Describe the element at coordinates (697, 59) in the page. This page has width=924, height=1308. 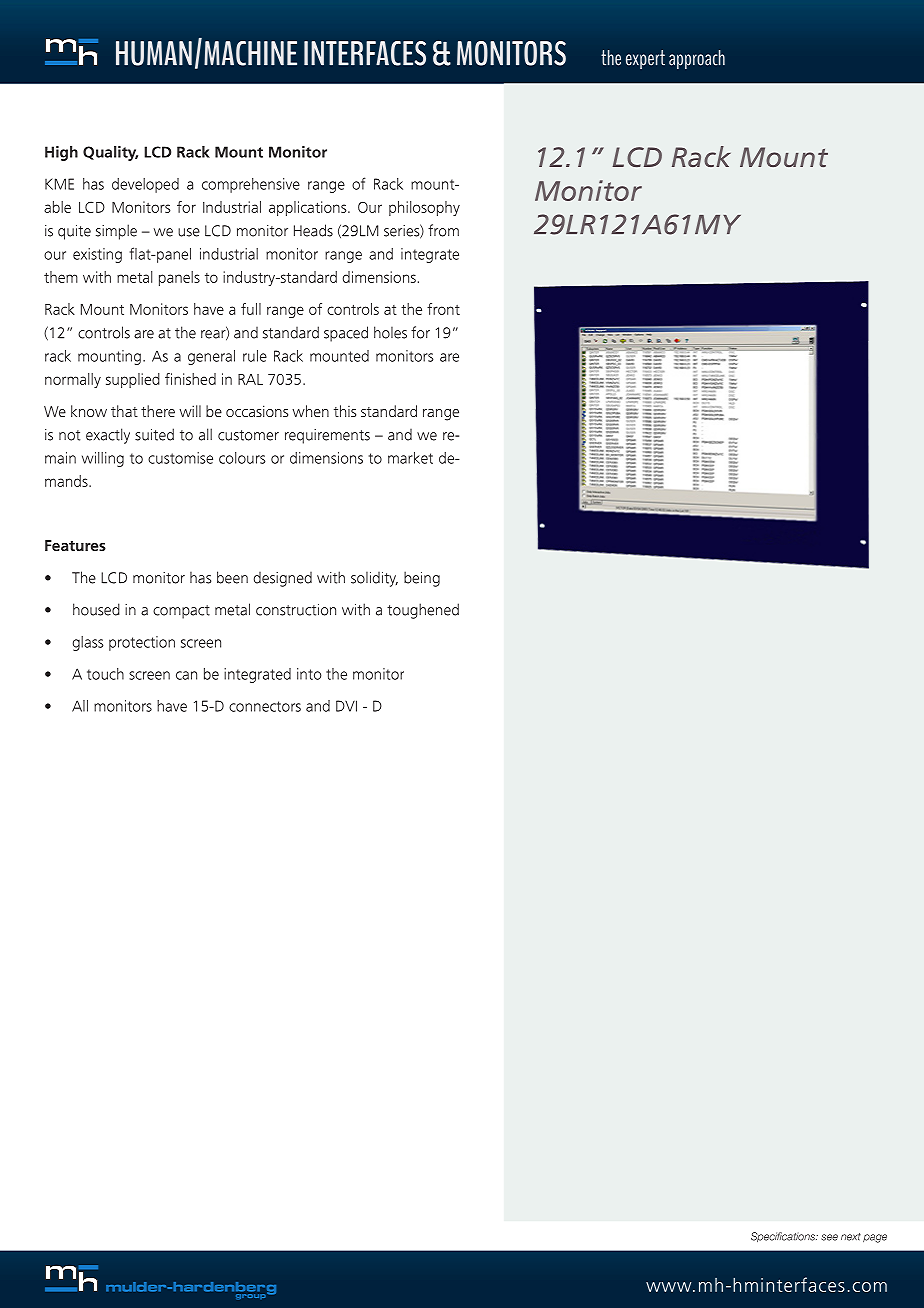
I see `approach` at that location.
